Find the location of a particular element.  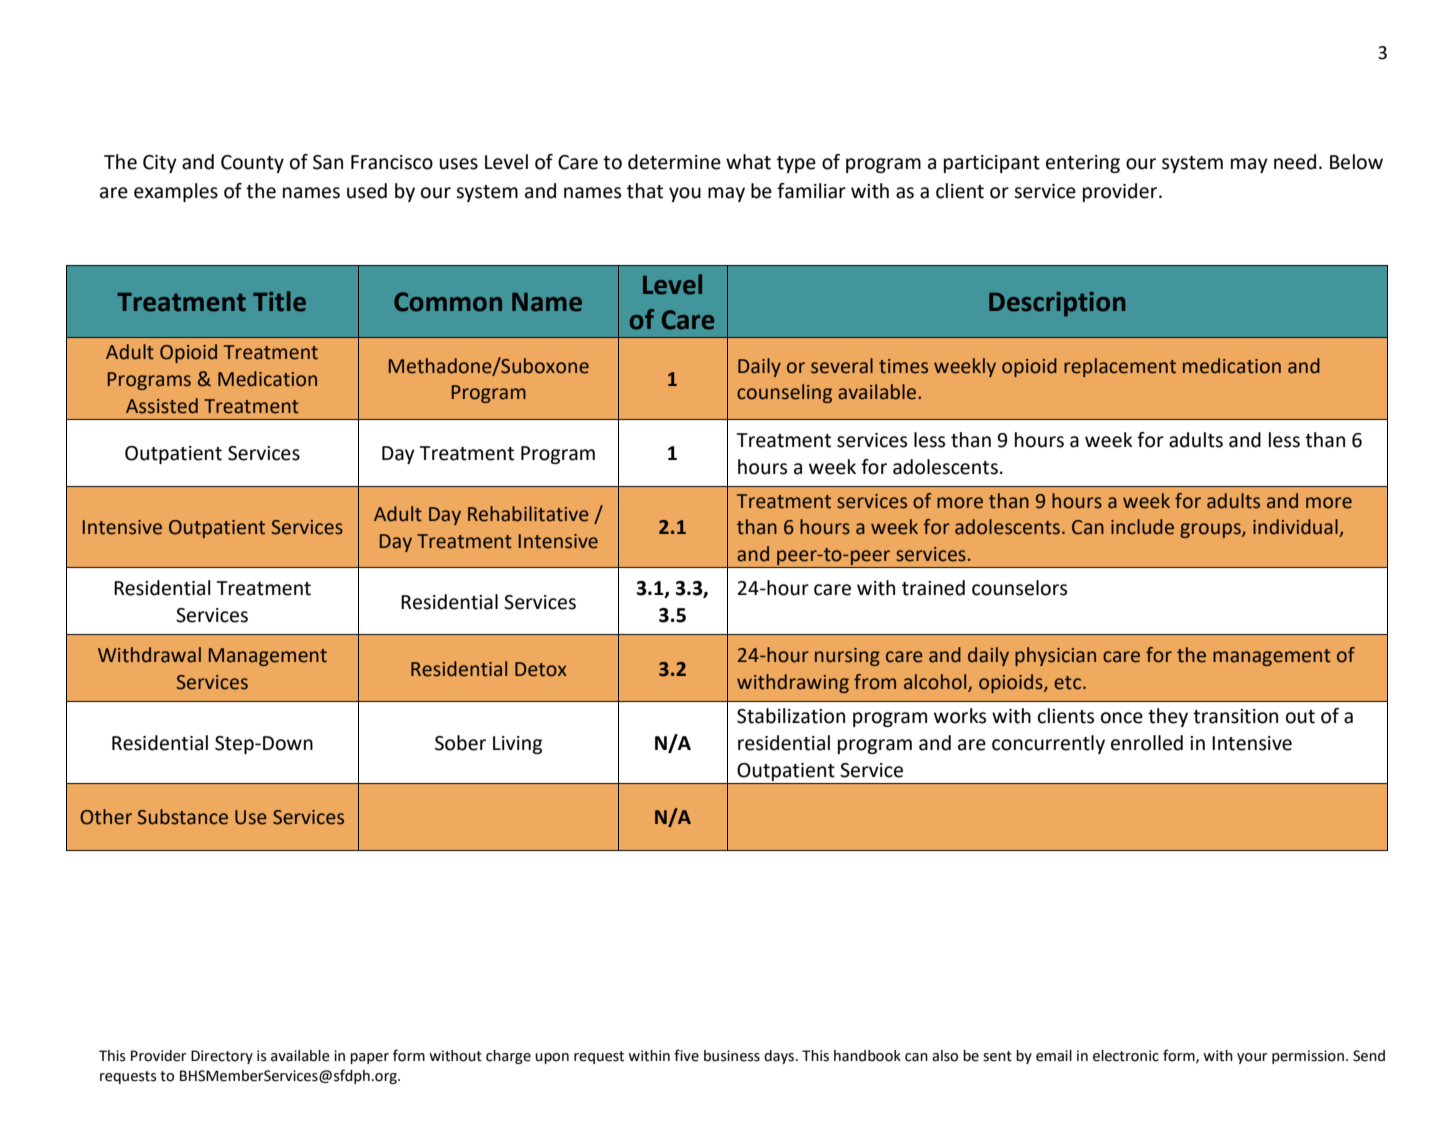

nursing is located at coordinates (847, 657).
